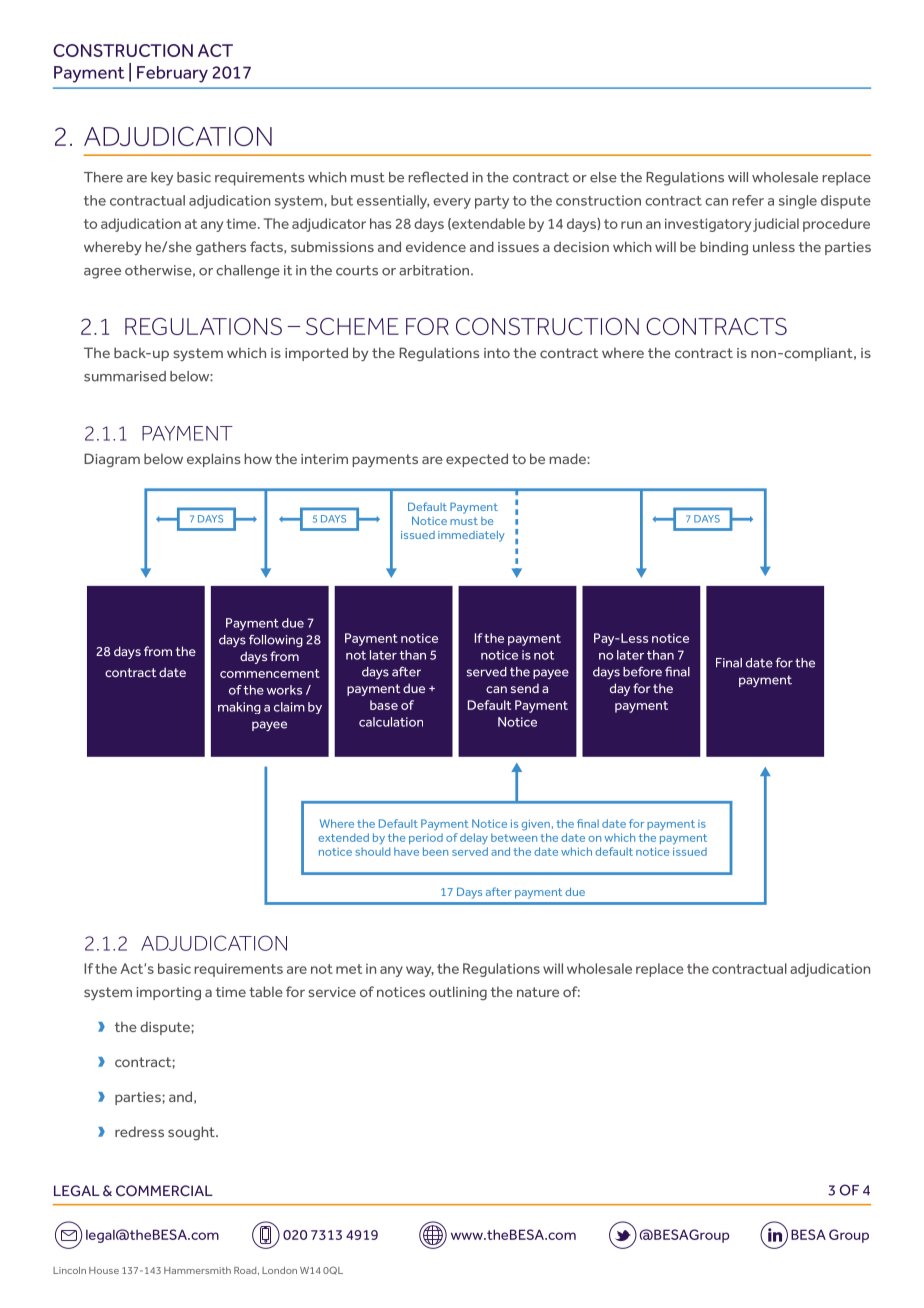 This document has height=1308, width=924. Describe the element at coordinates (535, 824) in the document. I see `given` at that location.
